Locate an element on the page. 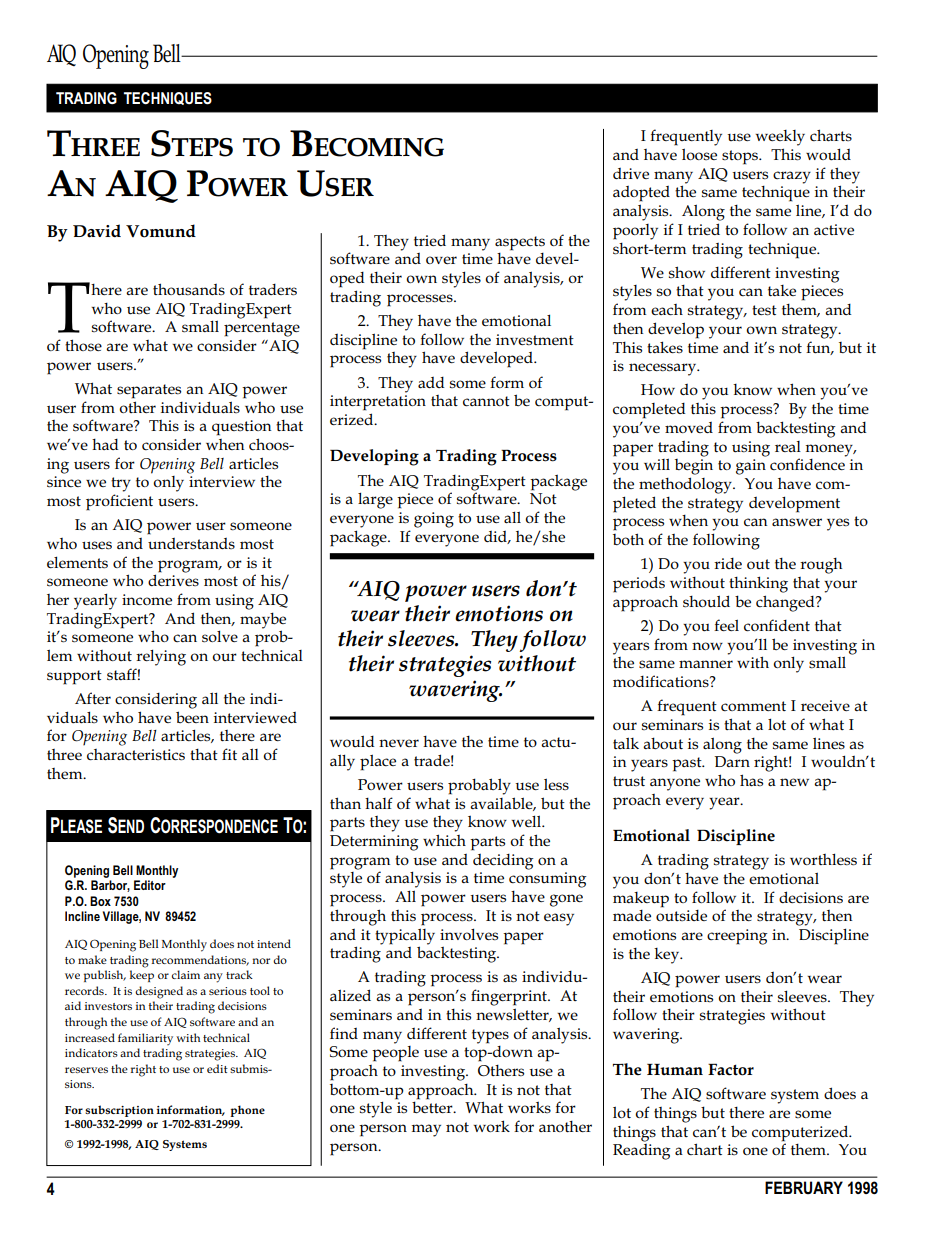 This image has width=952, height=1233. FEBRUARY is located at coordinates (804, 1187).
